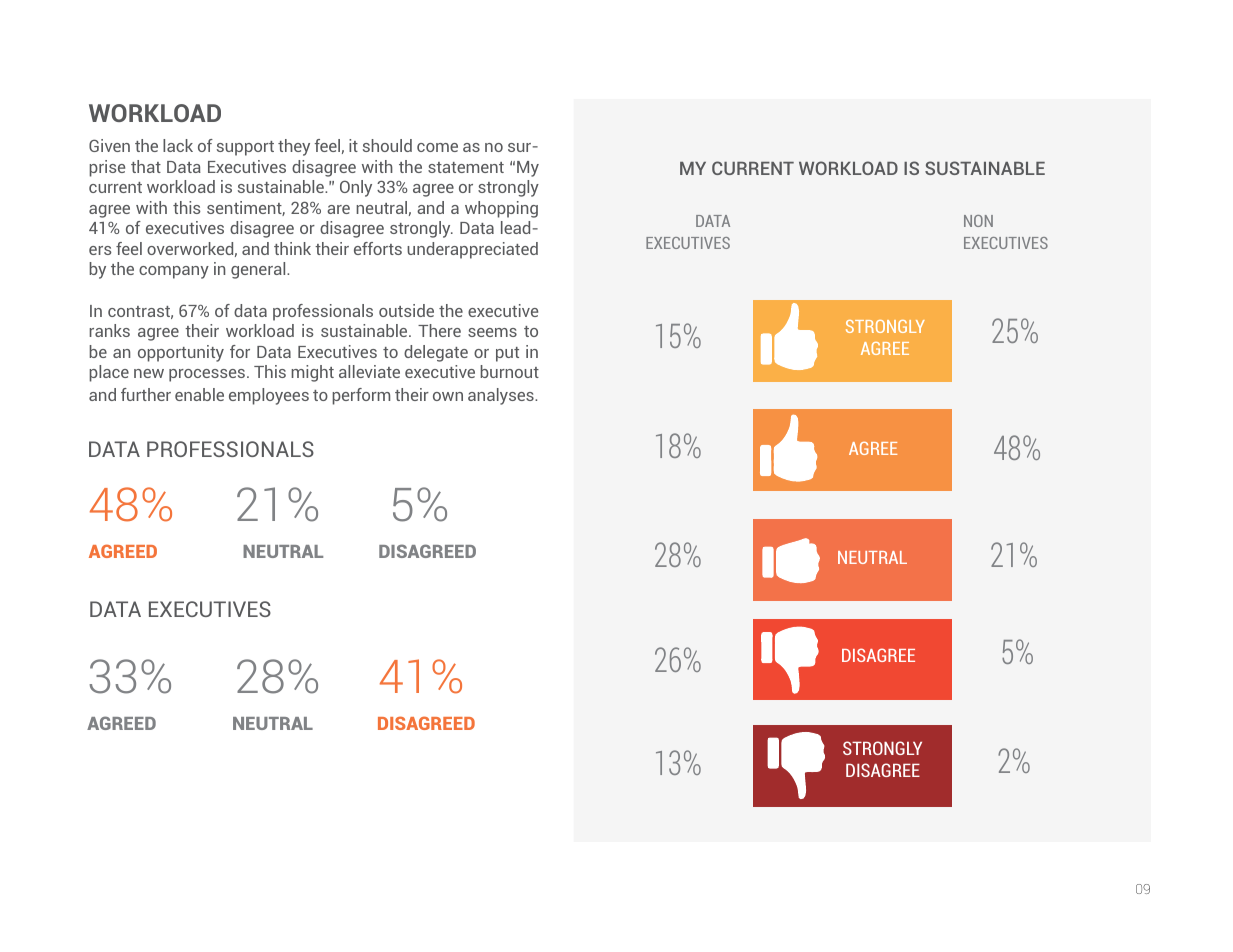 The image size is (1233, 952). I want to click on burnout, so click(509, 371).
